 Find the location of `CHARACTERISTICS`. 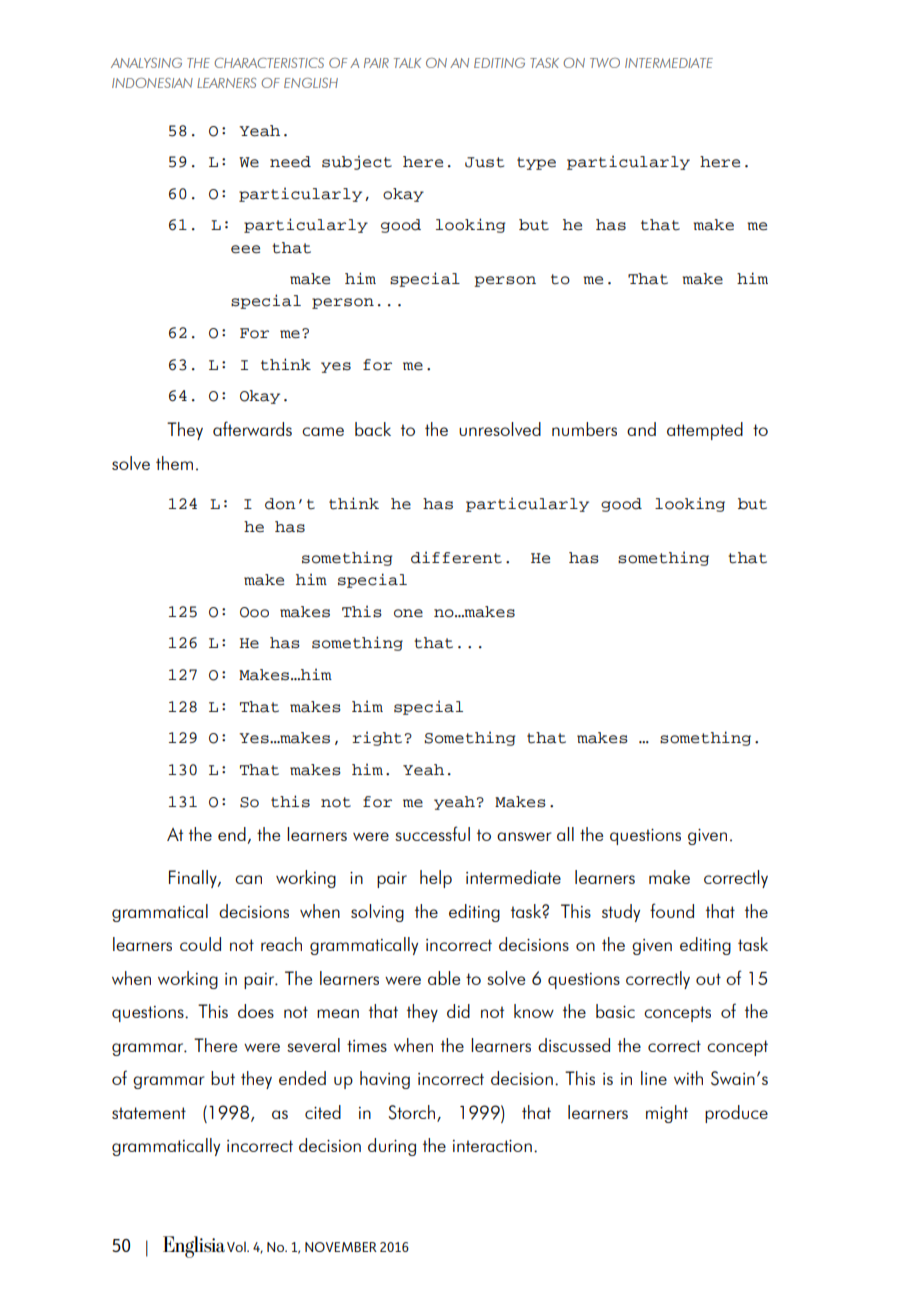

CHARACTERISTICS is located at coordinates (269, 63).
